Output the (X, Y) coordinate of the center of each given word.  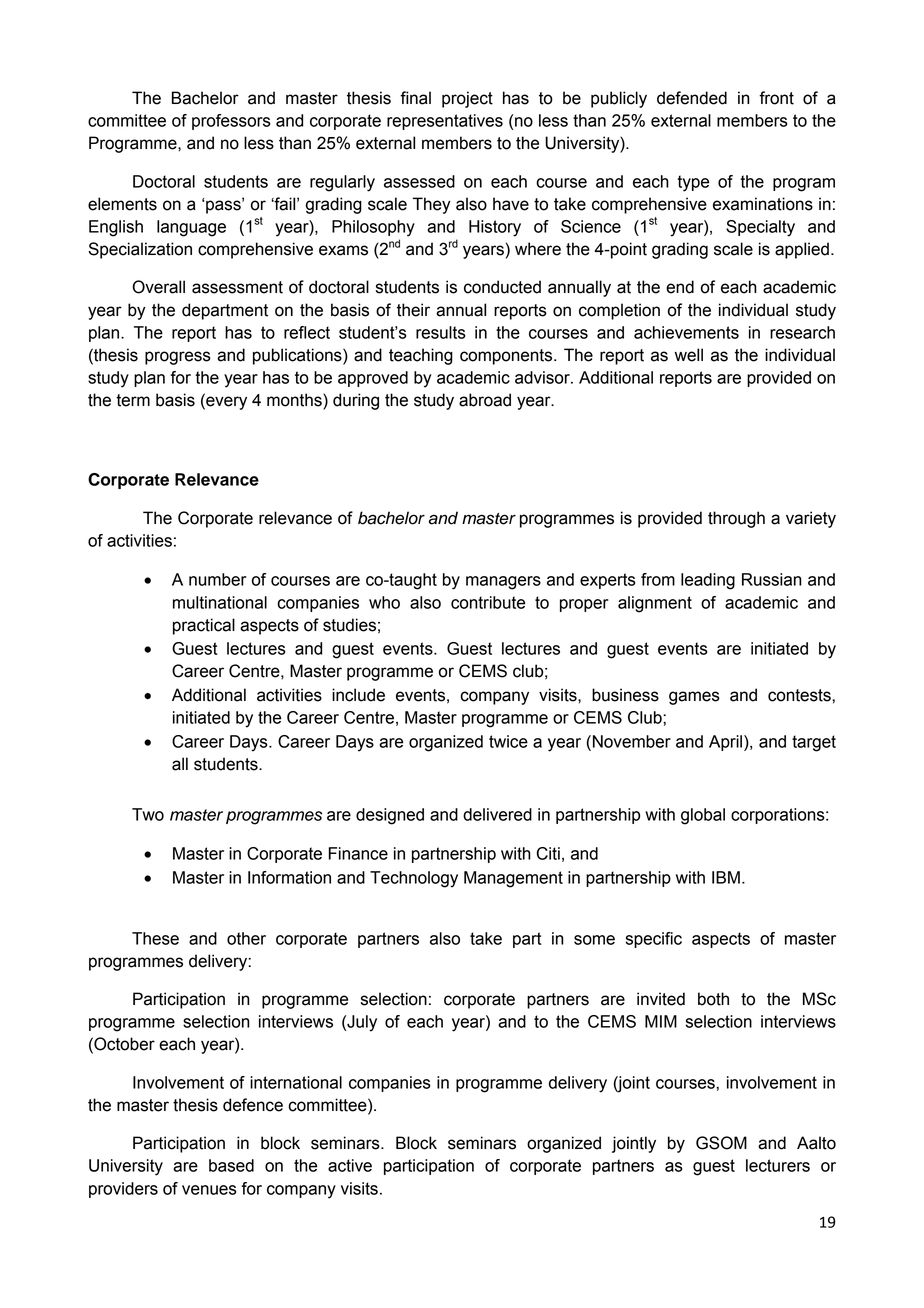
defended (692, 98)
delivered (497, 814)
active (350, 1165)
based (231, 1165)
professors (231, 122)
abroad (485, 400)
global (703, 816)
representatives (445, 122)
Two (148, 814)
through (736, 519)
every (225, 403)
